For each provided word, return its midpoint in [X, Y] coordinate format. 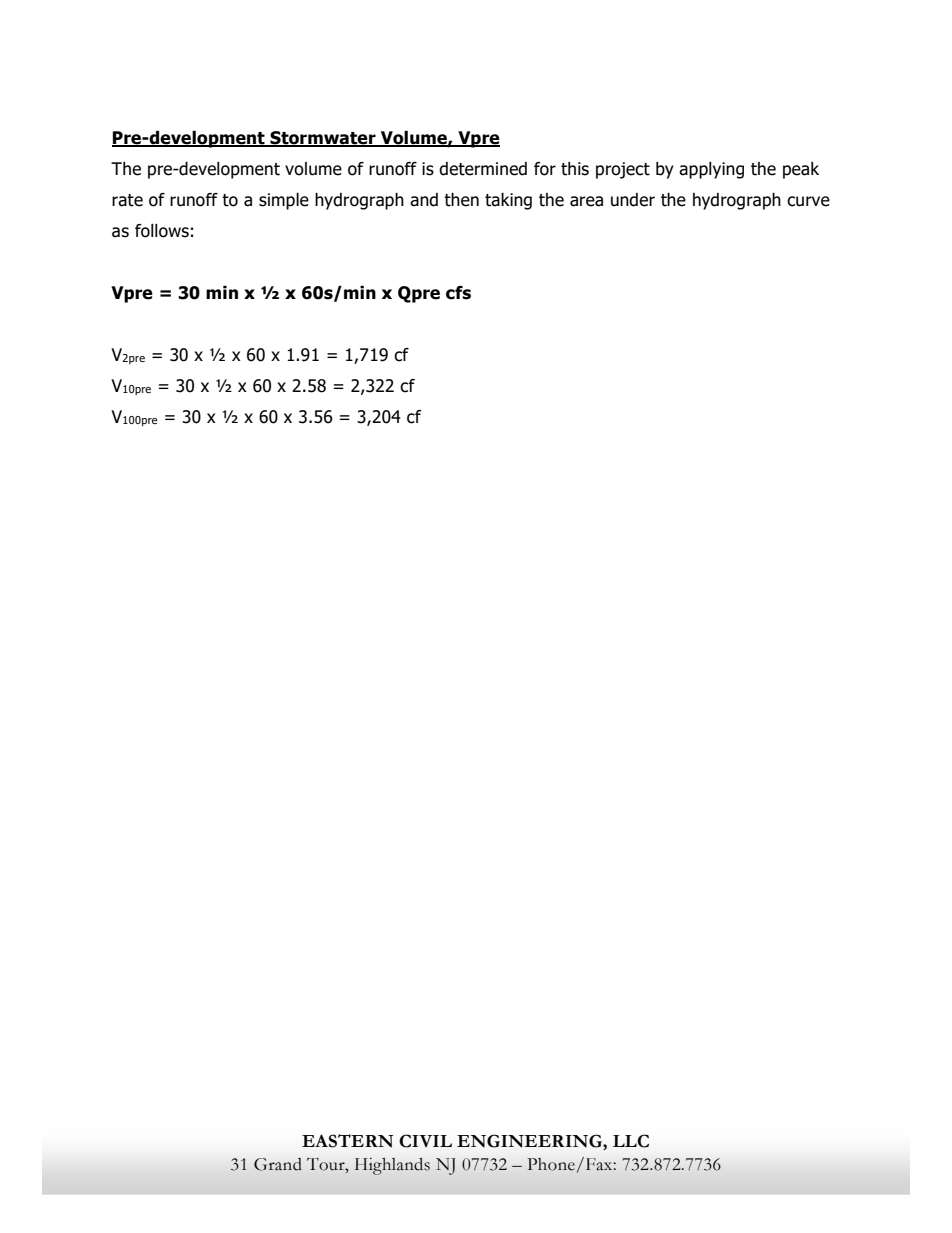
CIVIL [425, 1141]
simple [284, 201]
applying [711, 170]
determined [483, 169]
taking [508, 201]
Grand [278, 1164]
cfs [458, 293]
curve [808, 201]
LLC [631, 1141]
